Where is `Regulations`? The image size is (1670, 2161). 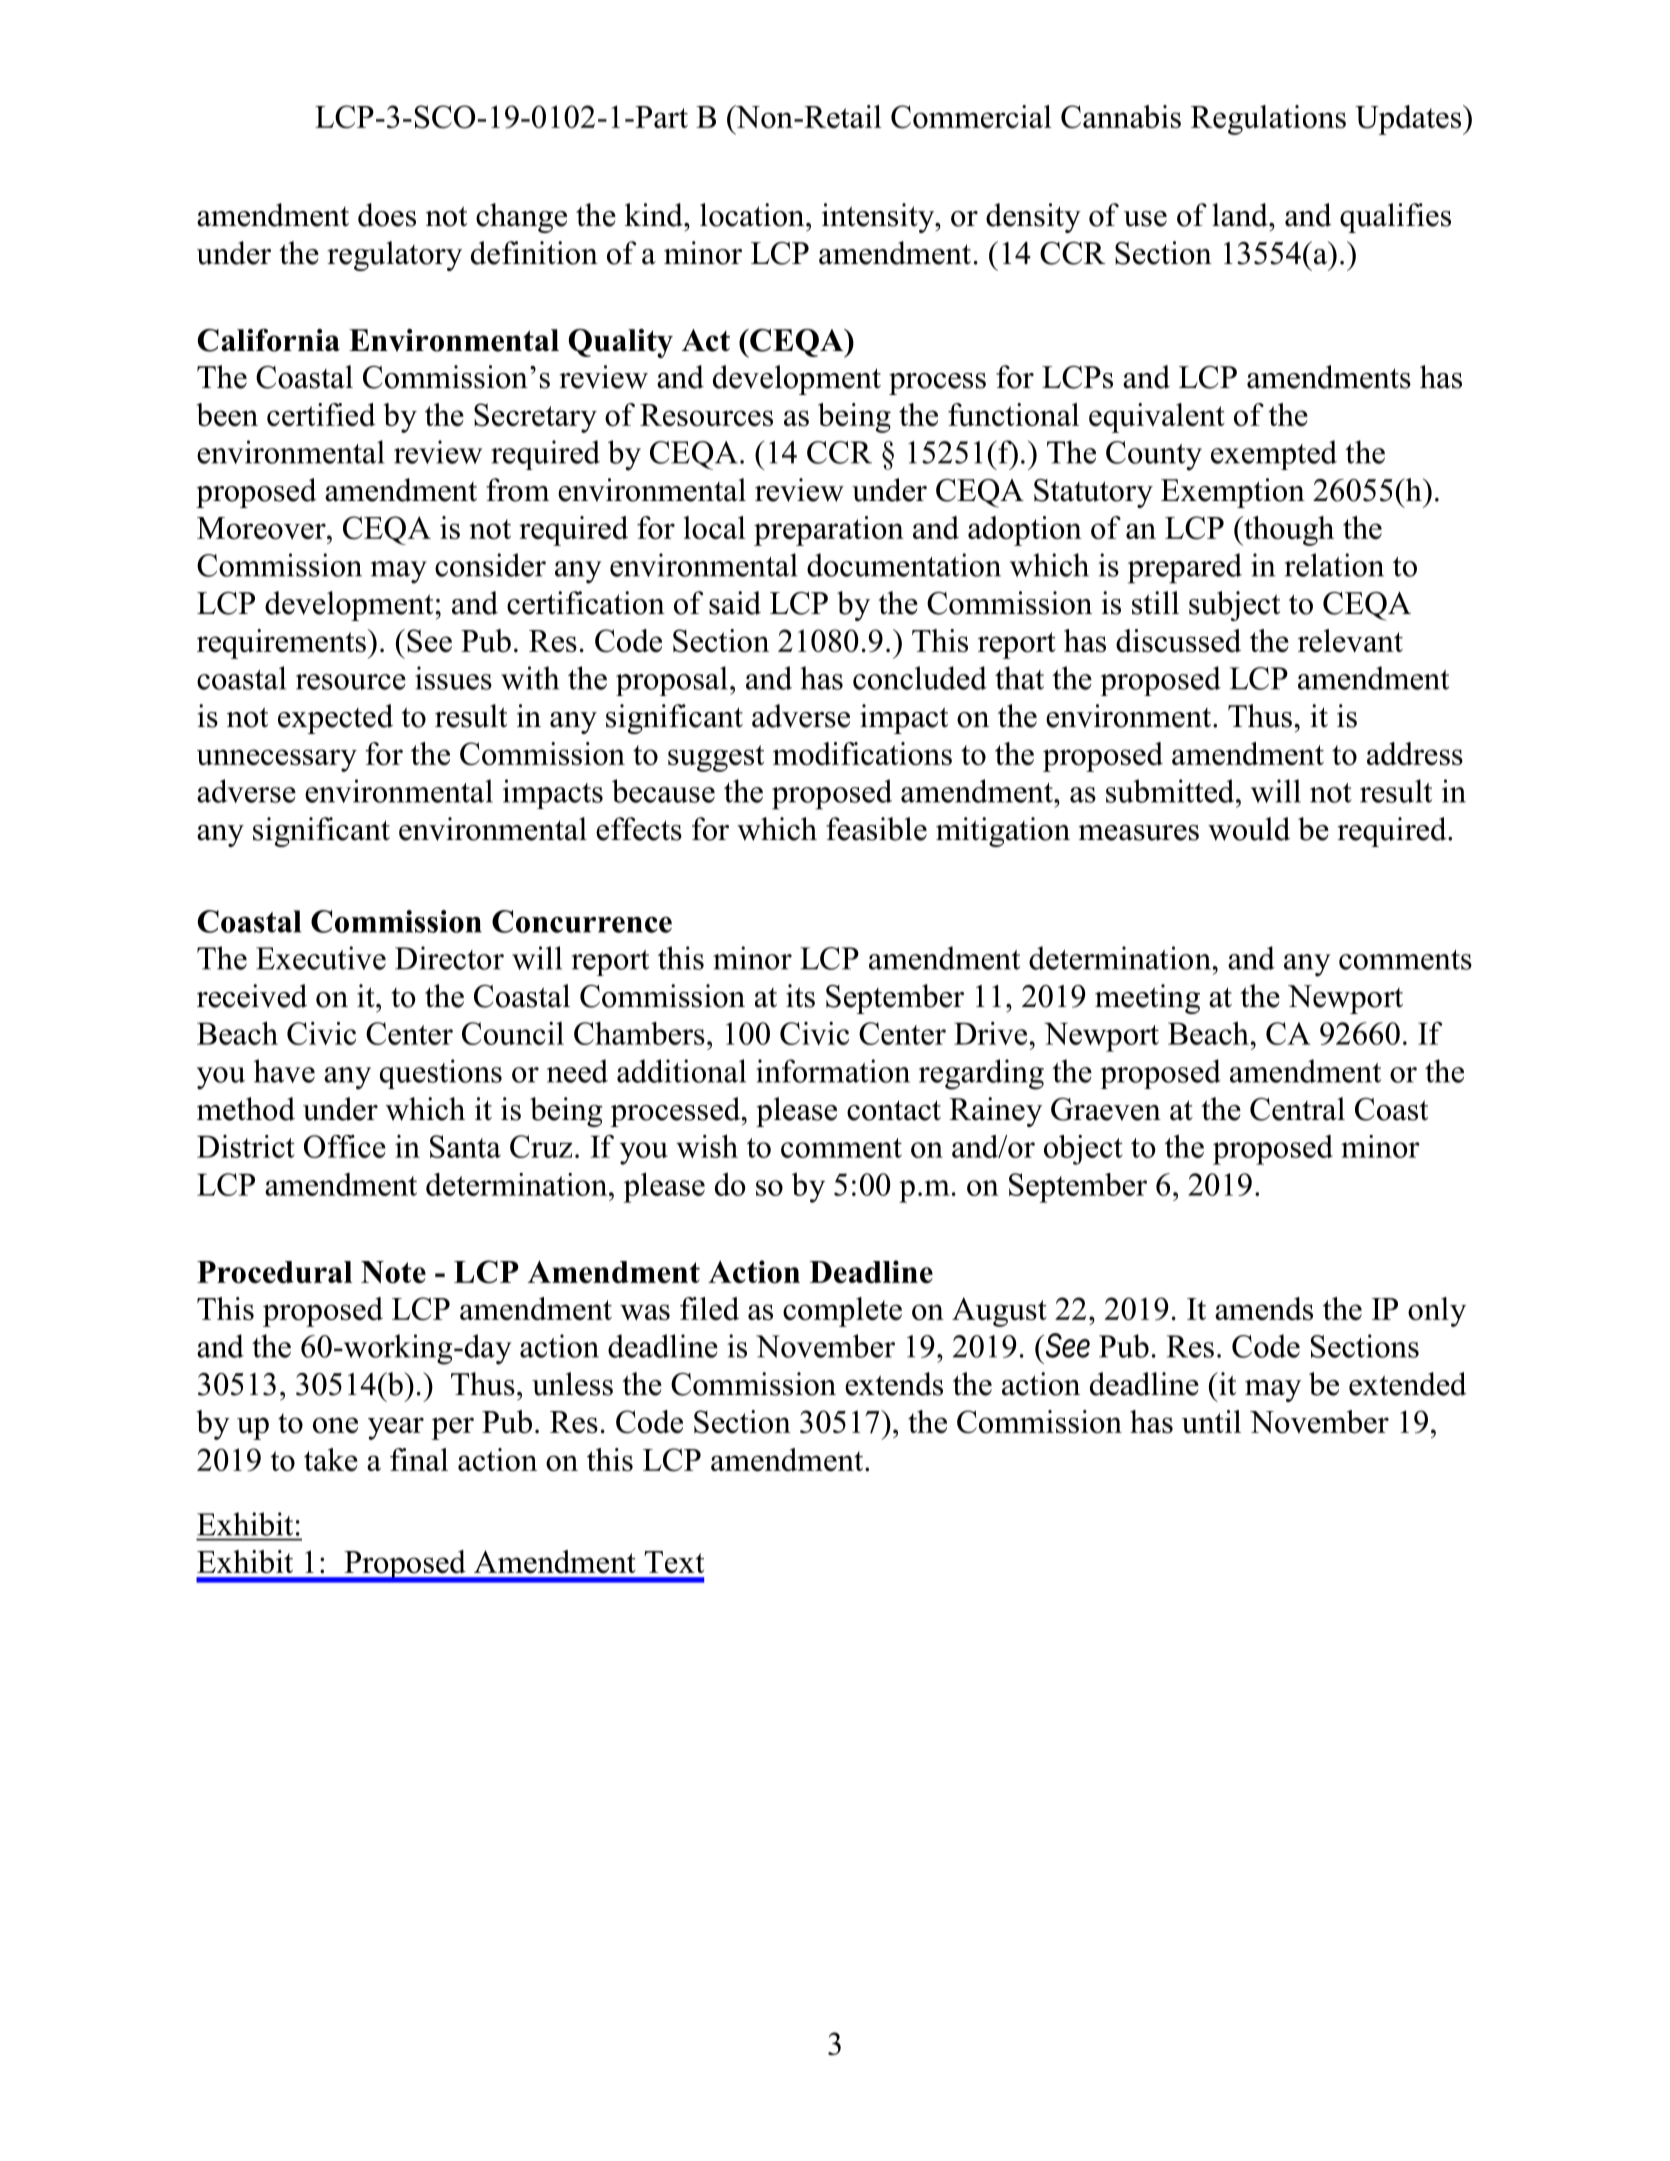
Regulations is located at coordinates (1268, 120).
